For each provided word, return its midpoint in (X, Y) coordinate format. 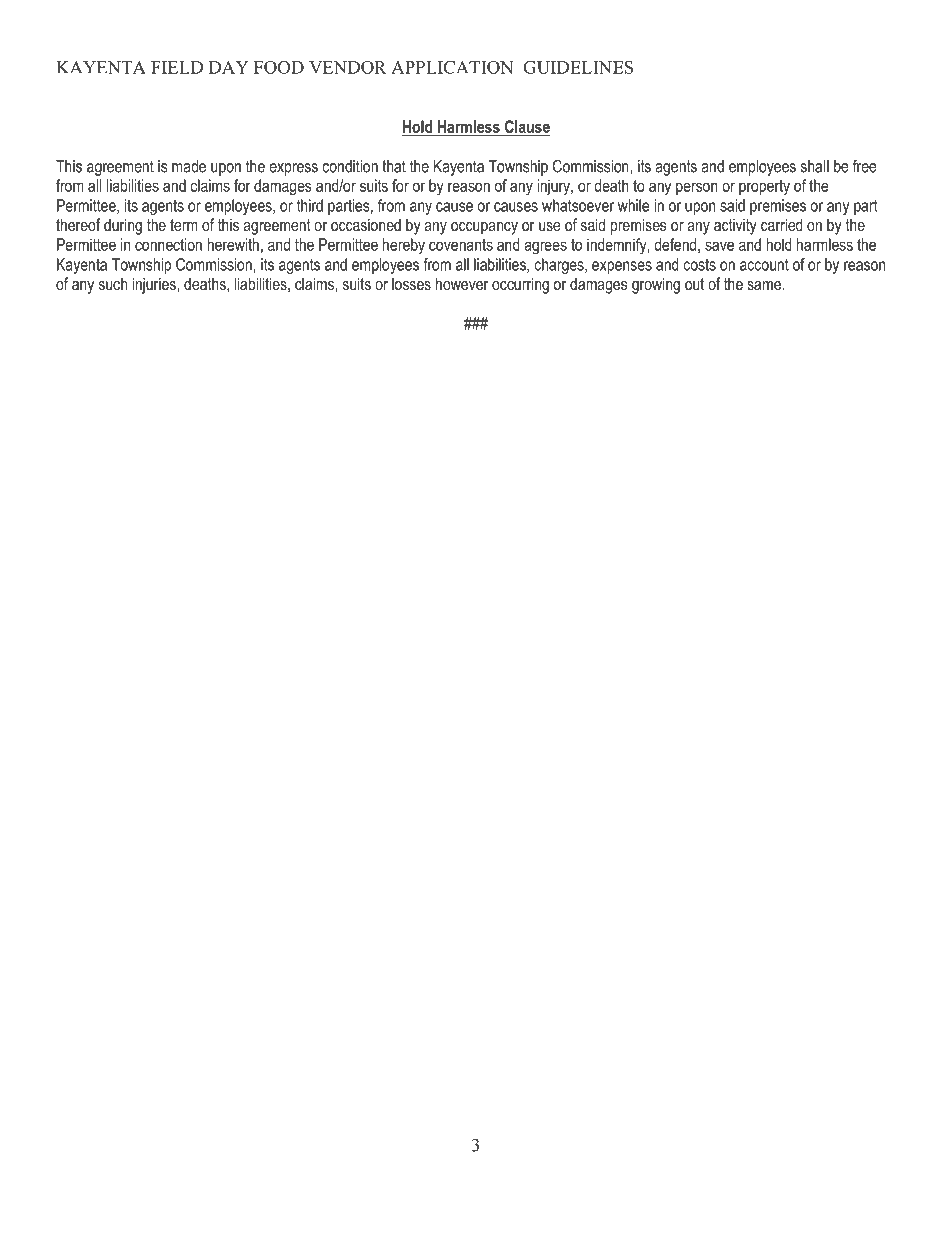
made (189, 166)
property (764, 188)
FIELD (177, 67)
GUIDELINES (578, 67)
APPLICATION (452, 67)
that (394, 166)
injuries (155, 285)
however (462, 283)
